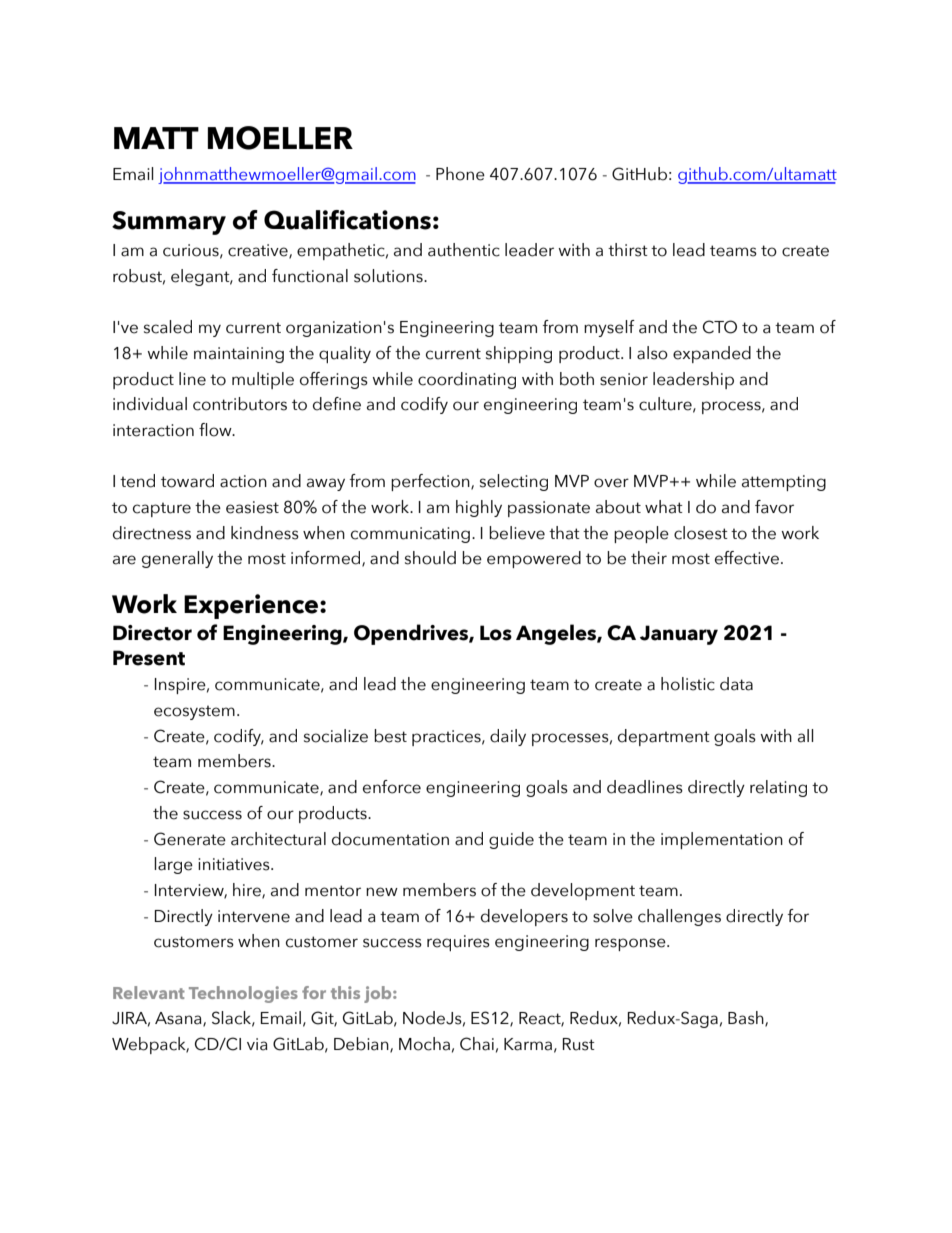 The width and height of the document is (952, 1233). What do you see at coordinates (460, 174) in the document?
I see `Phone` at bounding box center [460, 174].
